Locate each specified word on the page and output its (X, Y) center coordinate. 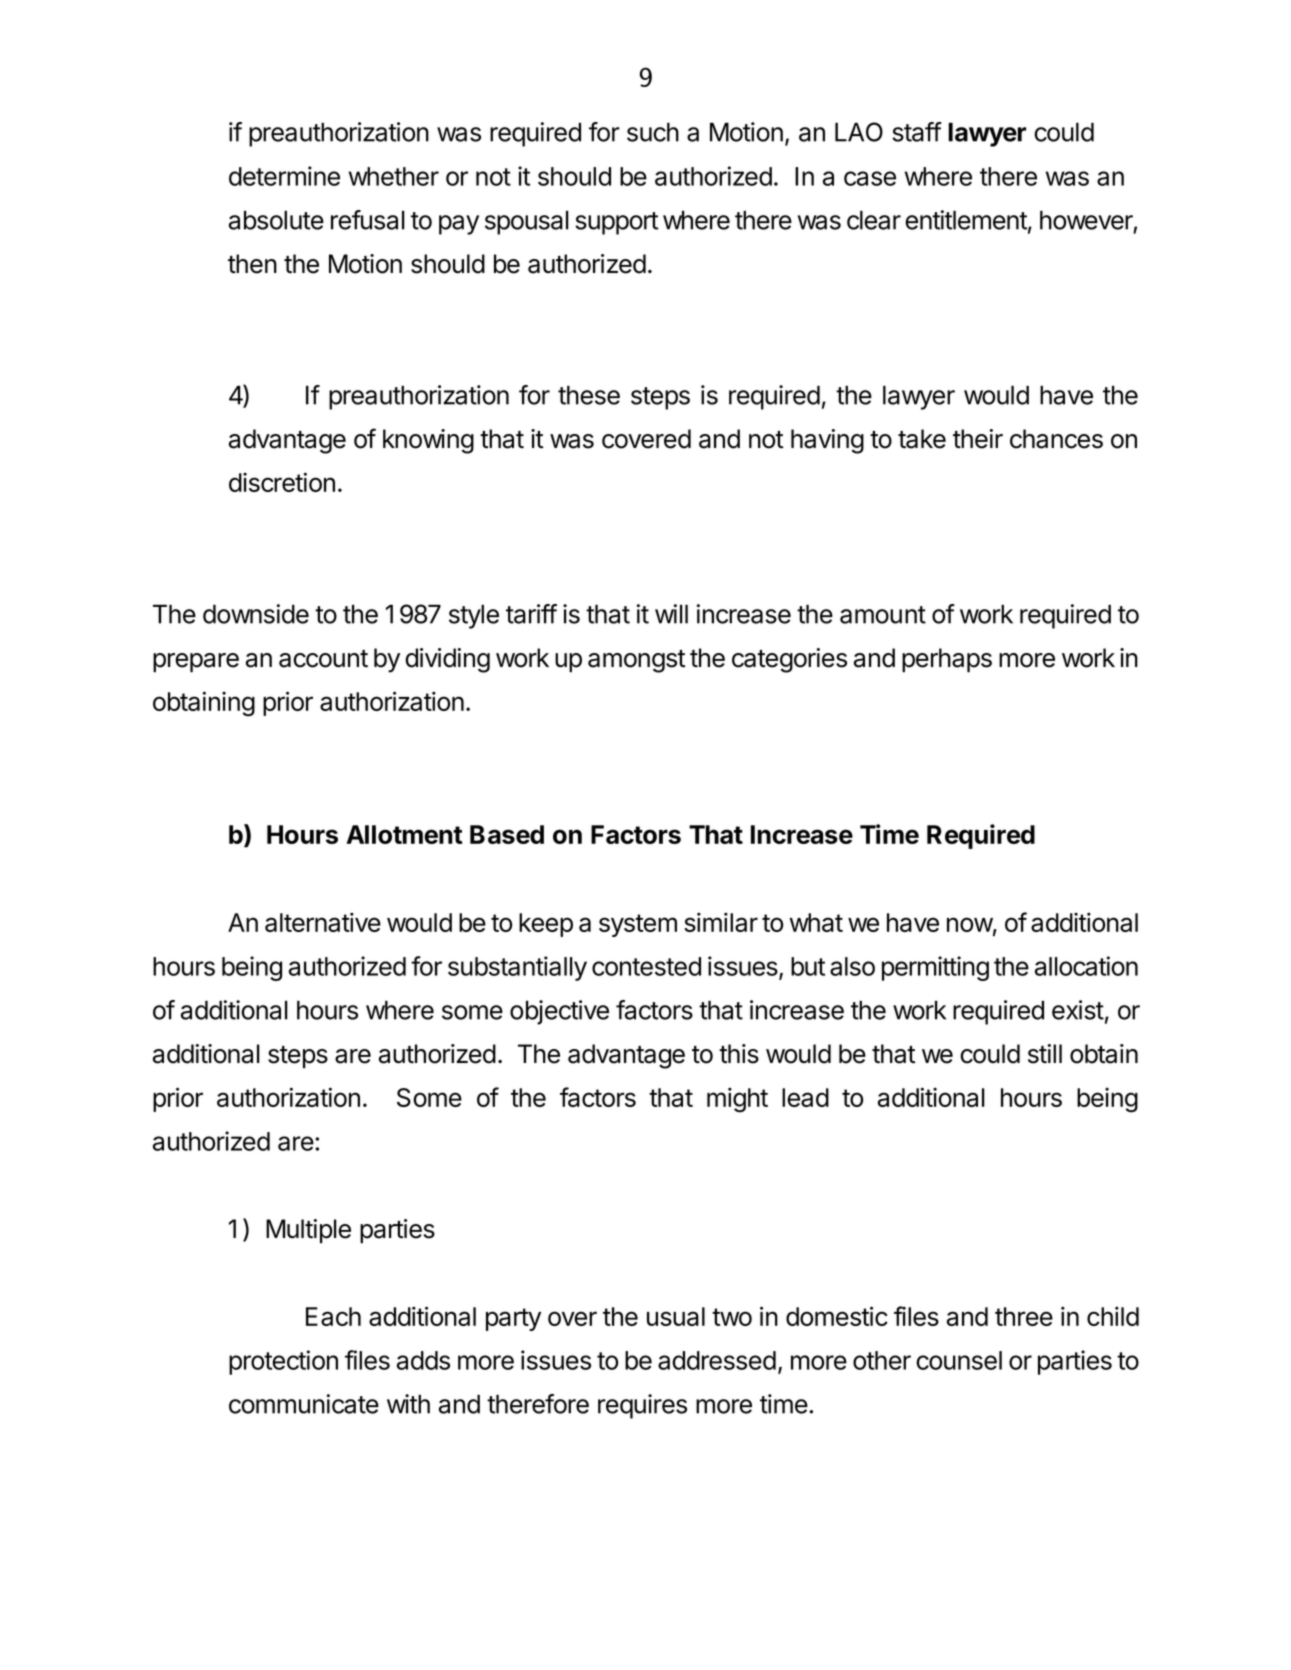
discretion (282, 482)
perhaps (947, 660)
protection (283, 1362)
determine (284, 176)
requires (642, 1406)
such (653, 132)
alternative (323, 922)
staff (917, 132)
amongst (636, 661)
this (739, 1054)
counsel (959, 1360)
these (589, 395)
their (978, 439)
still (1045, 1054)
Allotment (404, 834)
